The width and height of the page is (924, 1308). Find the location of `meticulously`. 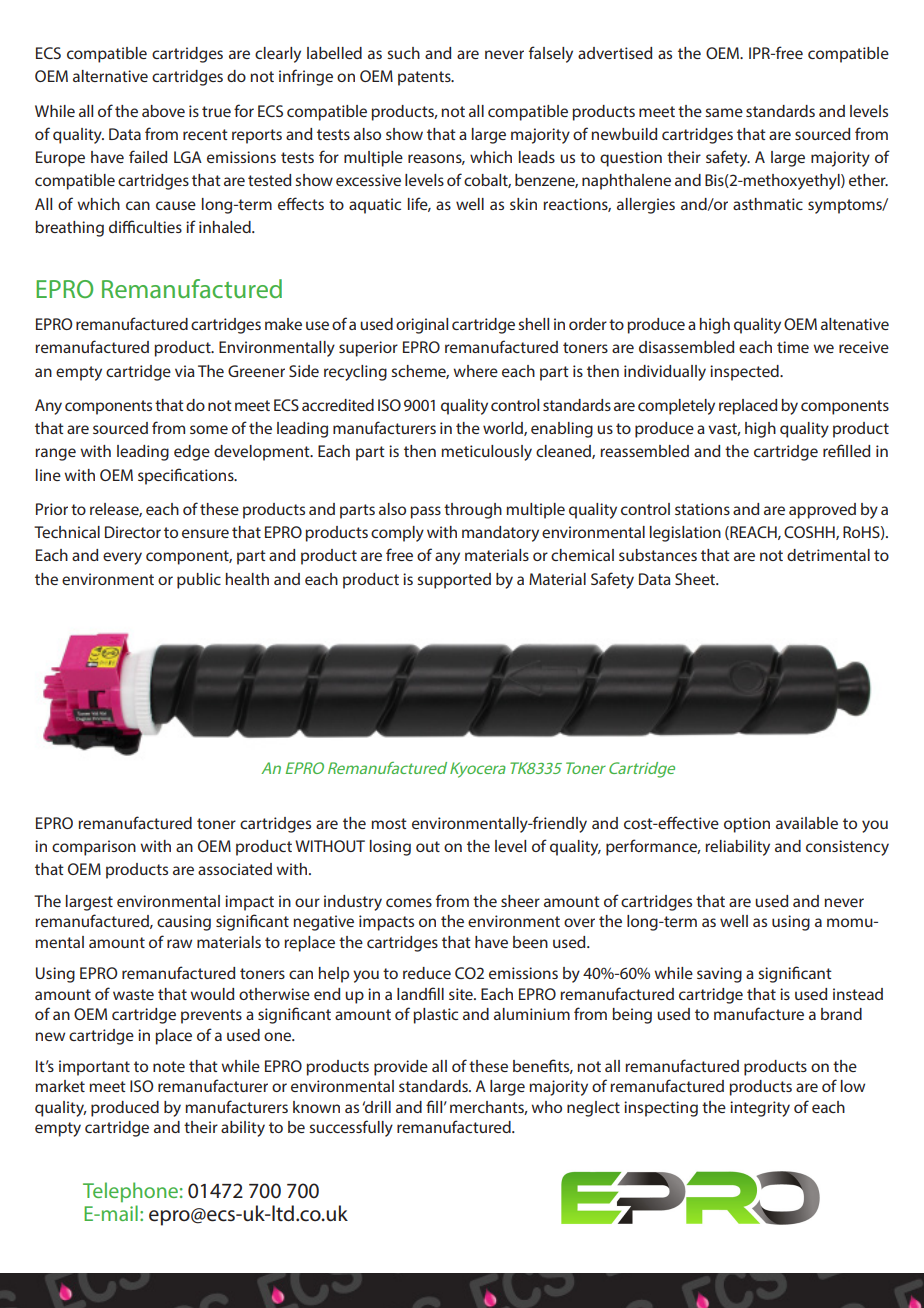

meticulously is located at coordinates (486, 453).
